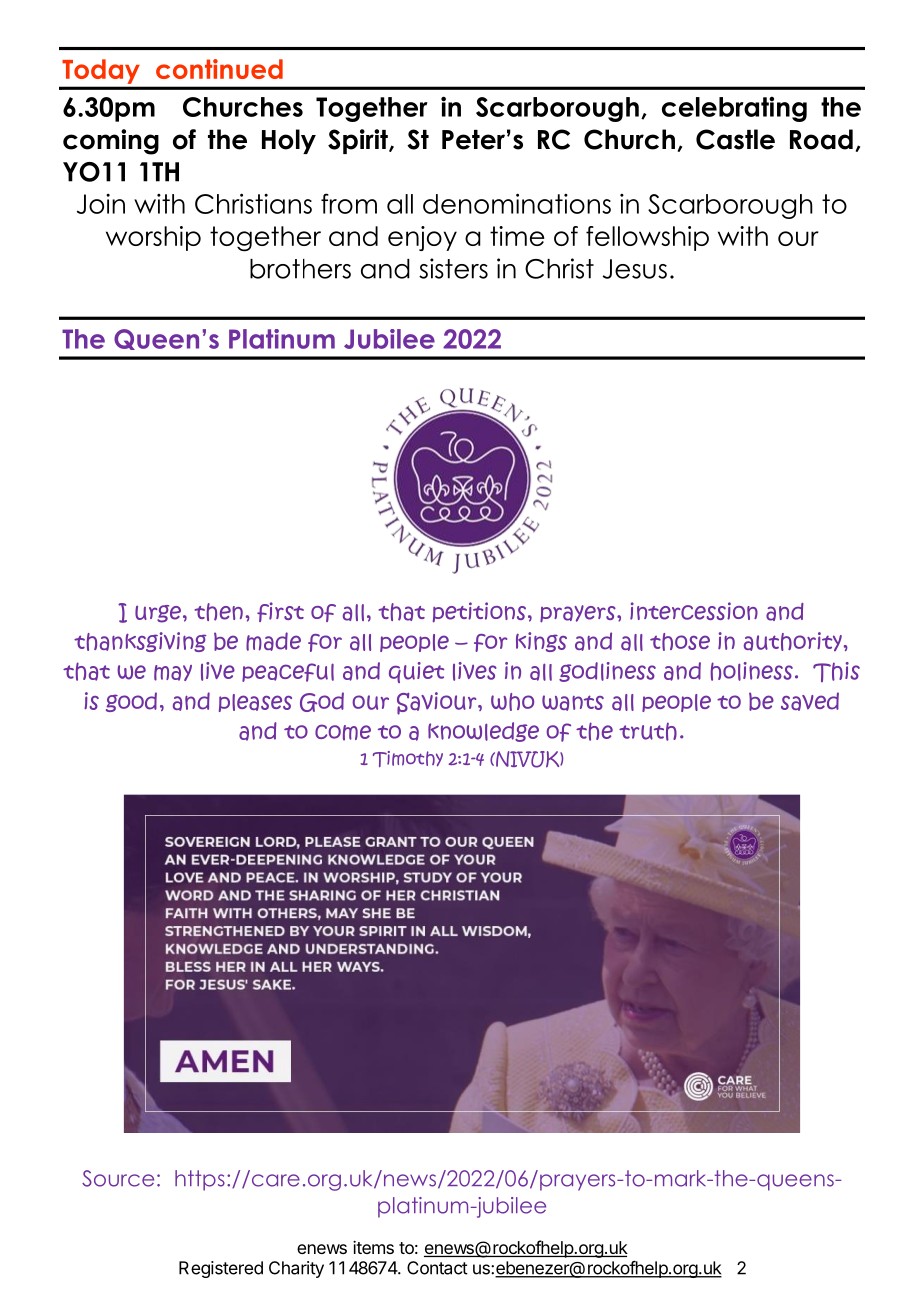 Image resolution: width=924 pixels, height=1308 pixels. What do you see at coordinates (359, 141) in the page?
I see `Spirit` at bounding box center [359, 141].
